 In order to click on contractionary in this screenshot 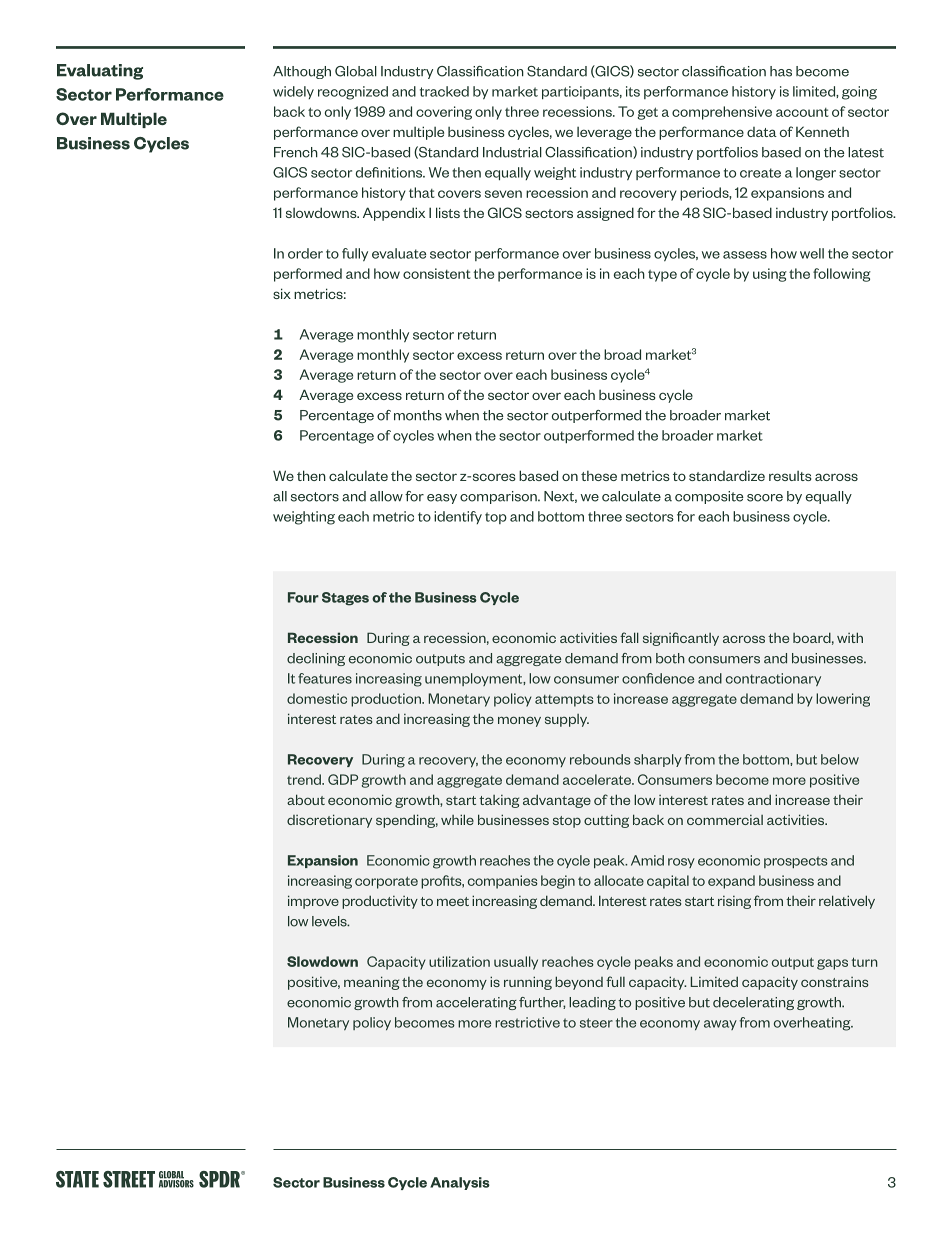, I will do `click(773, 679)`.
